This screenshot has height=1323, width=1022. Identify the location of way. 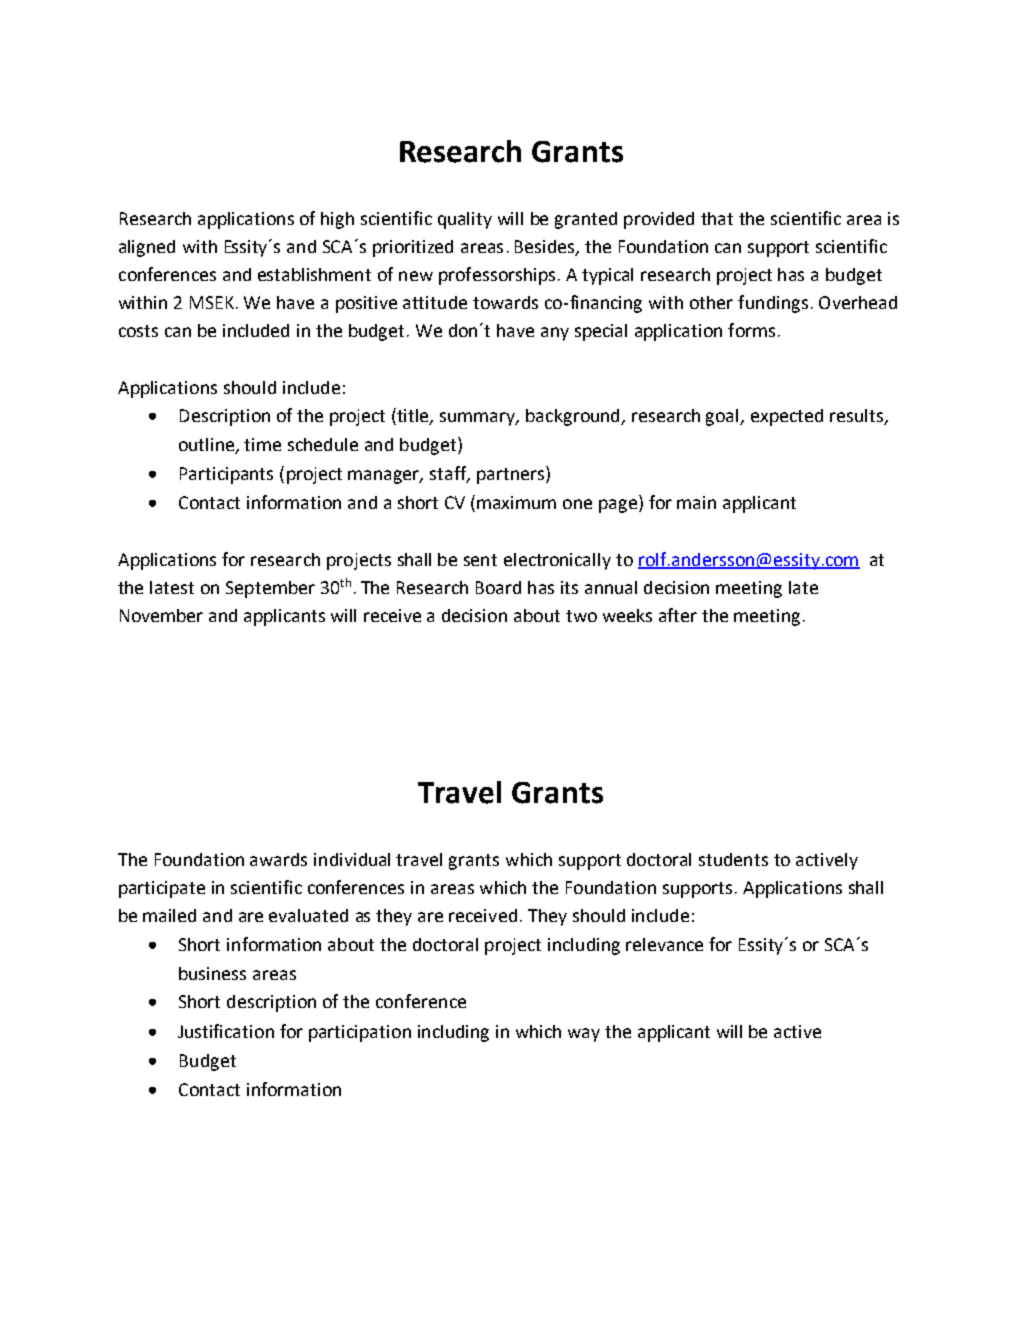
(584, 1035).
